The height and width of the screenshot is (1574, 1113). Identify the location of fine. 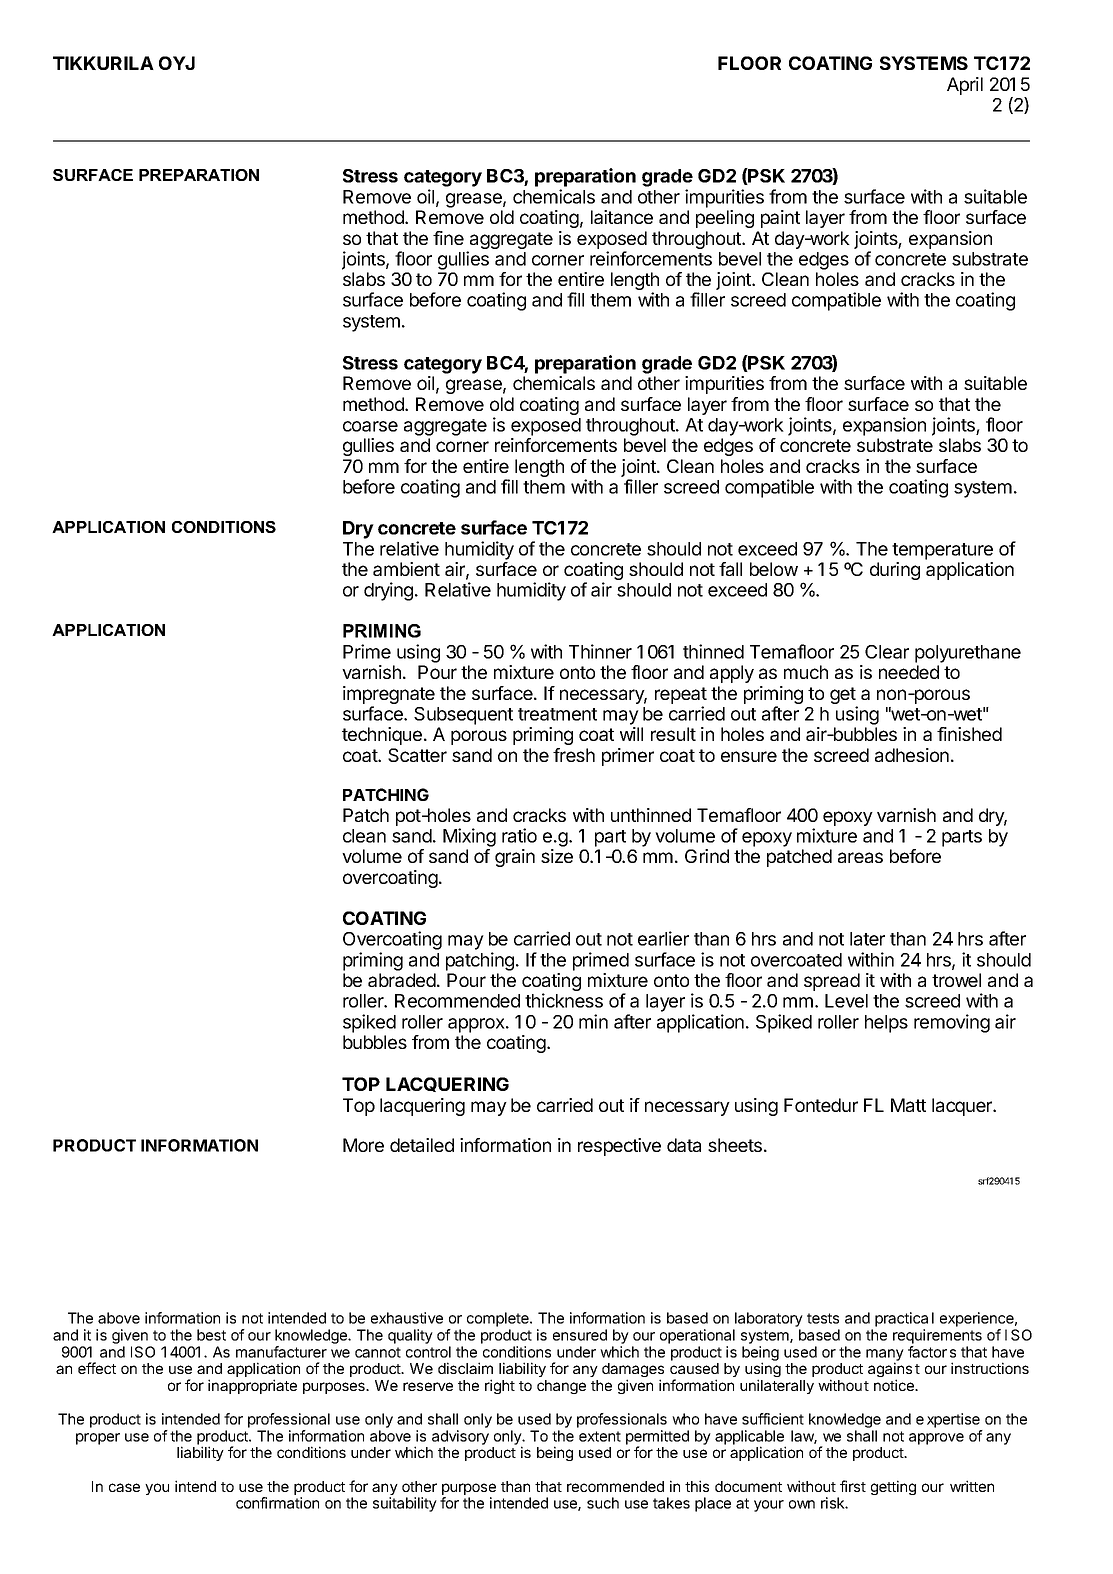
(448, 238).
